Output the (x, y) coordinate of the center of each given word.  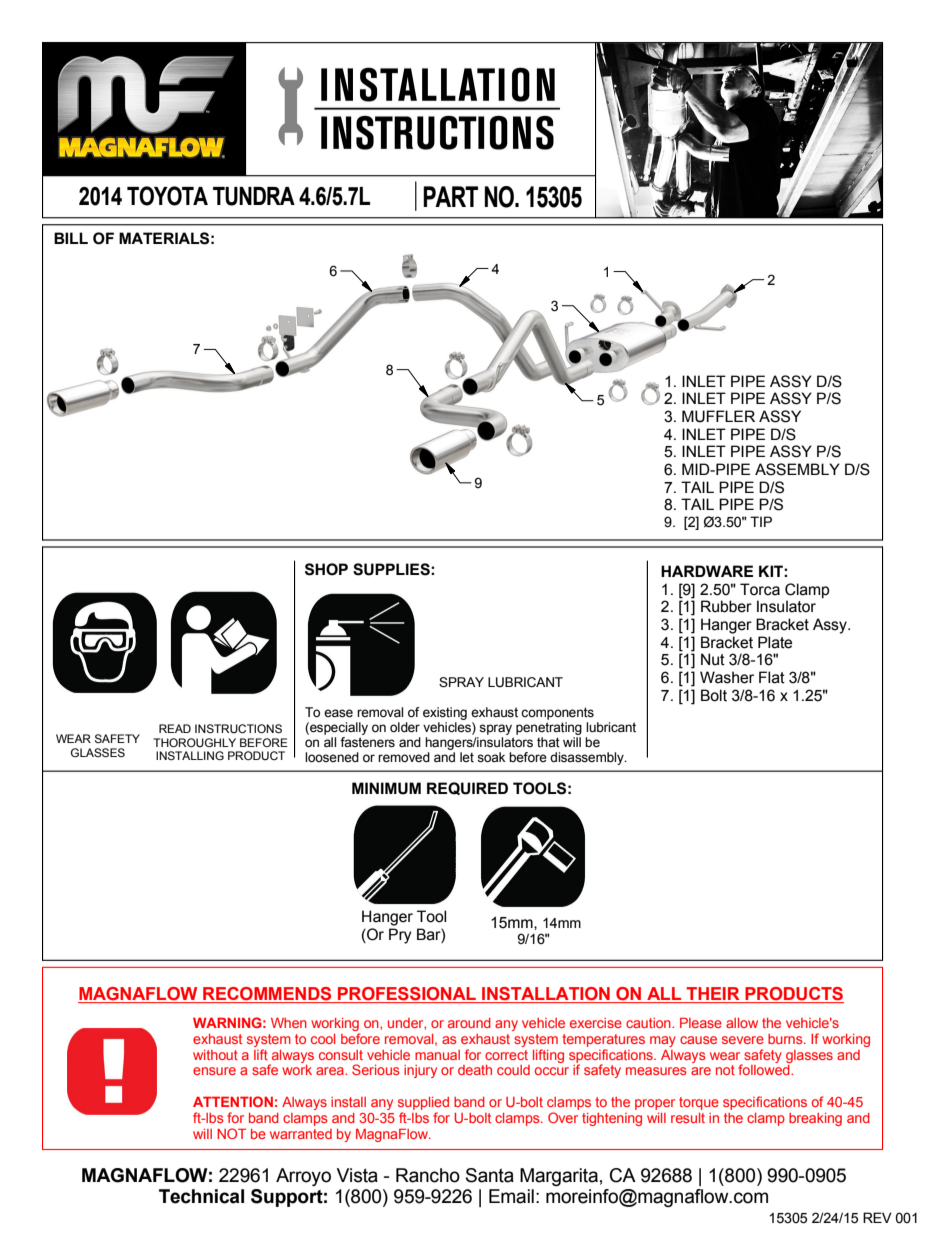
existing (445, 713)
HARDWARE (707, 571)
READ (175, 728)
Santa (490, 1175)
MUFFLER (718, 416)
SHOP (326, 569)
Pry (400, 936)
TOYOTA (167, 196)
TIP (761, 521)
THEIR (713, 993)
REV (877, 1217)
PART (450, 196)
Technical (201, 1196)
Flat (772, 677)
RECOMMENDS (267, 995)
